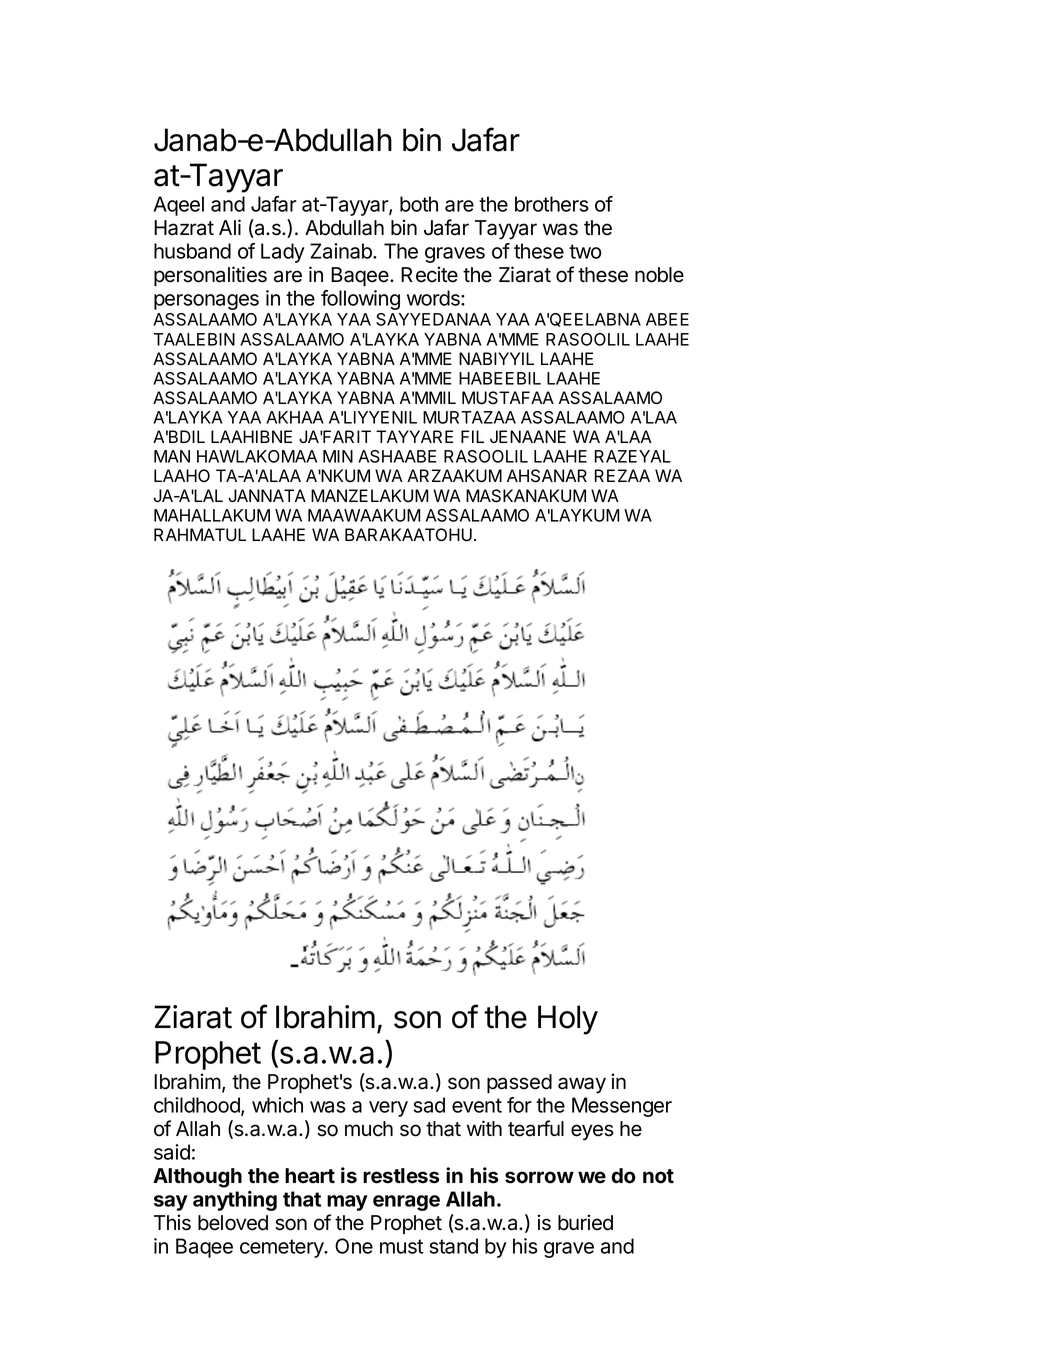 This screenshot has height=1347, width=1041. Describe the element at coordinates (472, 436) in the screenshot. I see `FIL` at that location.
